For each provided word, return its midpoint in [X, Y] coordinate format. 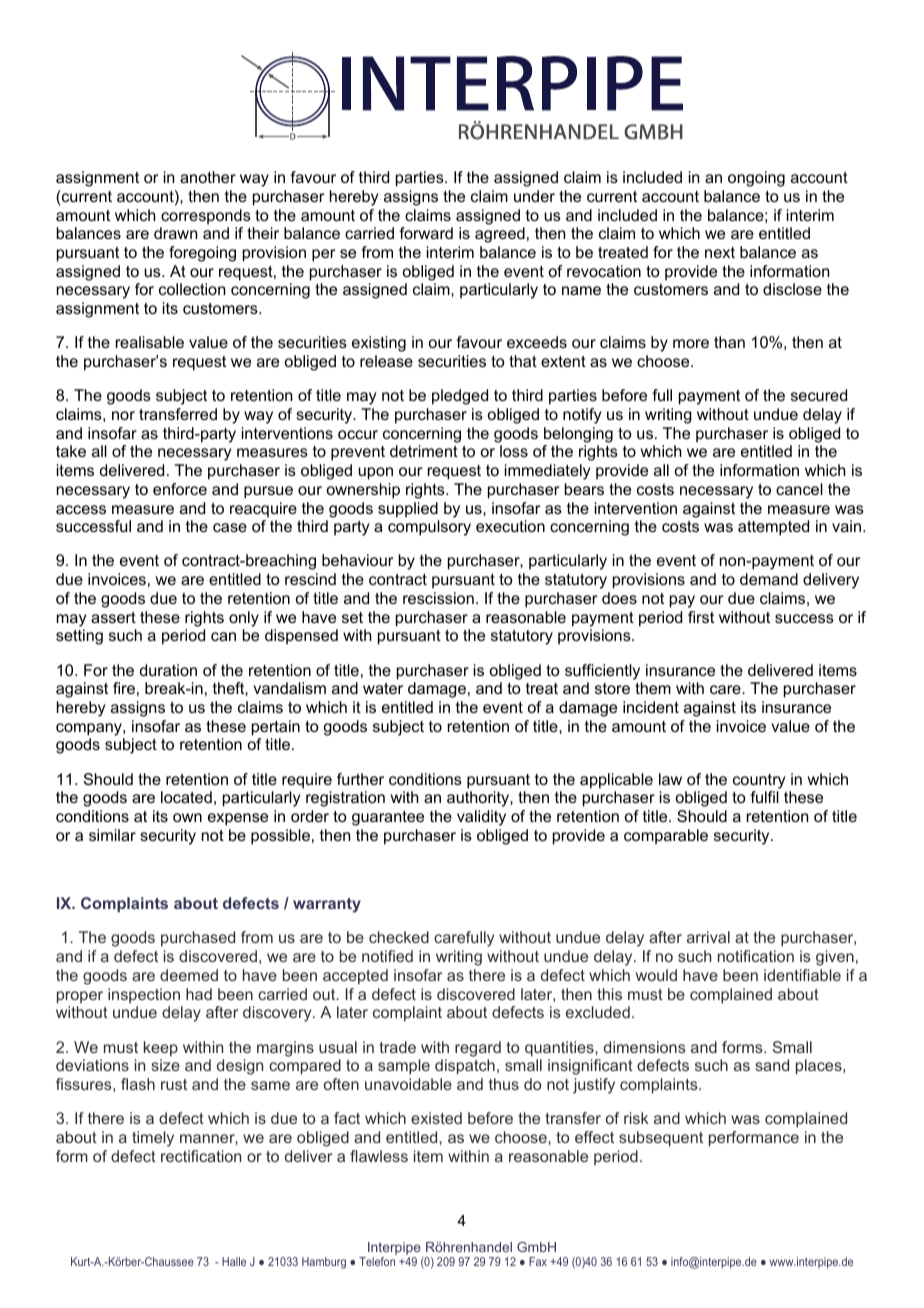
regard [478, 1049]
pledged [460, 397]
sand [772, 1065]
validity [481, 818]
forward [426, 233]
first [701, 617]
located [186, 797]
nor [123, 415]
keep [161, 1049]
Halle [234, 1261]
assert [113, 617]
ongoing [756, 179]
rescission [438, 598]
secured [819, 395]
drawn [175, 233]
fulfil [764, 797]
